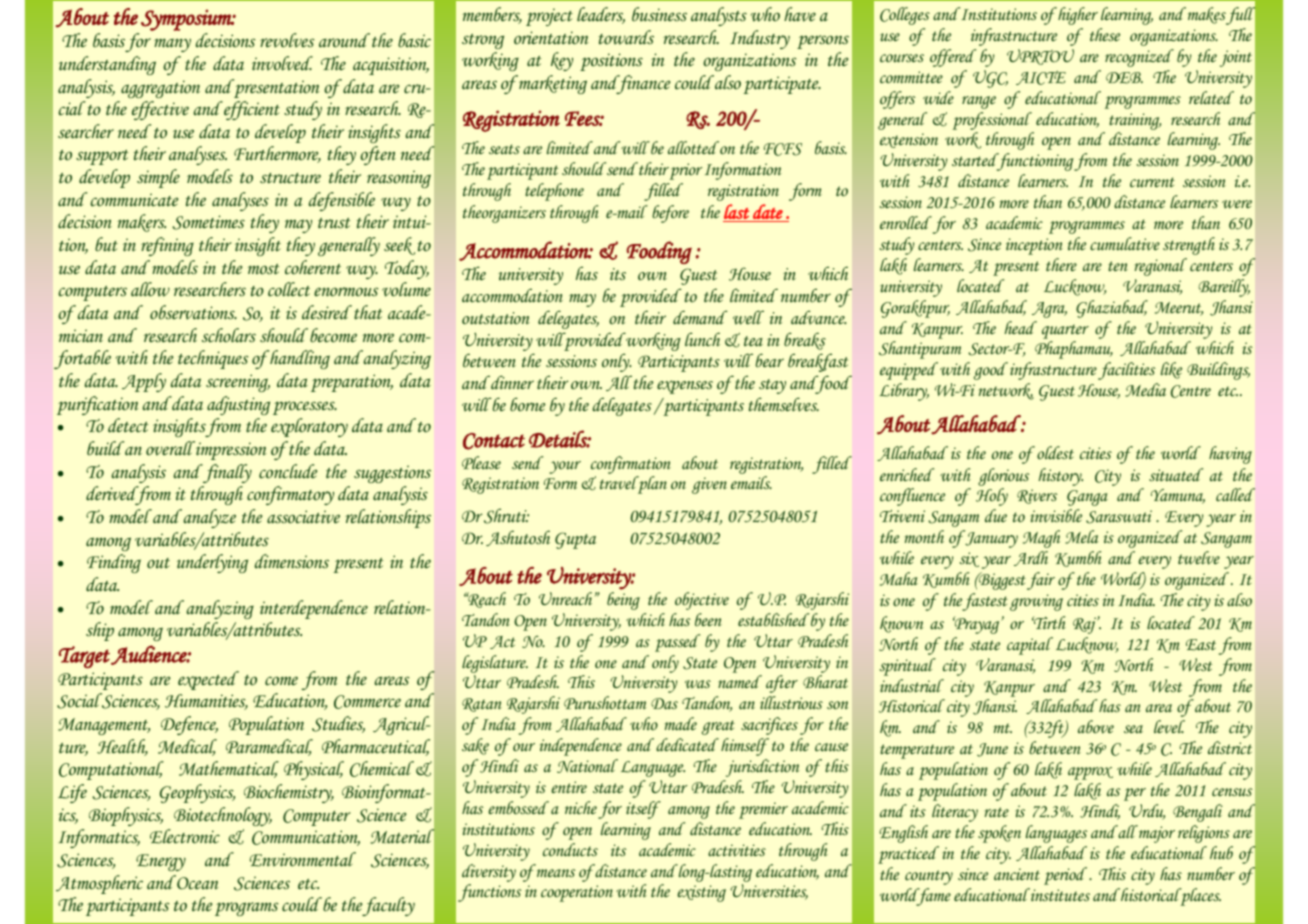 The image size is (1308, 924). Describe the element at coordinates (651, 485) in the document. I see `plan` at that location.
